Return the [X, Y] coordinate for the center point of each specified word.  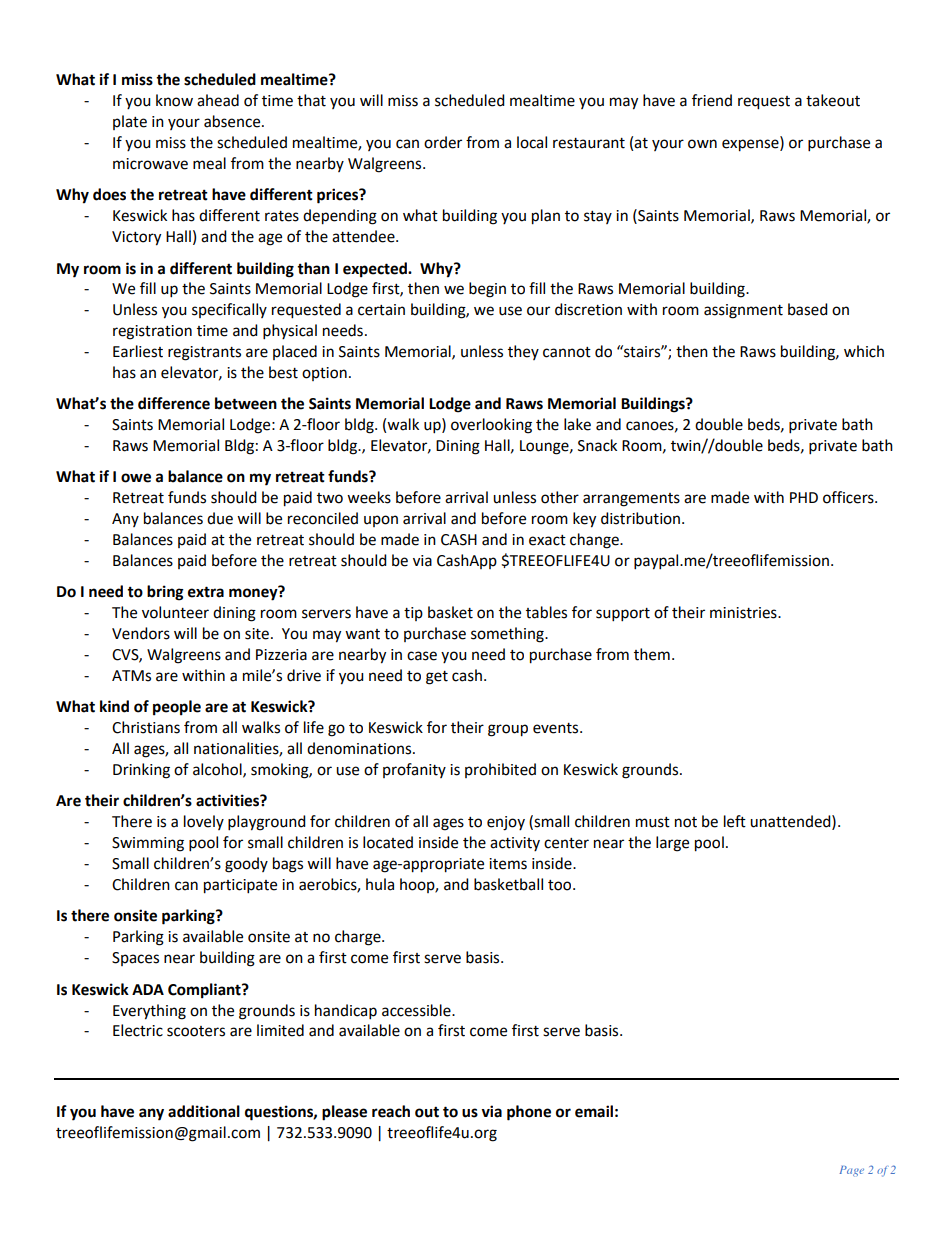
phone [529, 1113]
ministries [744, 613]
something [508, 635]
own [702, 144]
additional [204, 1111]
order [443, 142]
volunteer [175, 612]
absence [233, 121]
